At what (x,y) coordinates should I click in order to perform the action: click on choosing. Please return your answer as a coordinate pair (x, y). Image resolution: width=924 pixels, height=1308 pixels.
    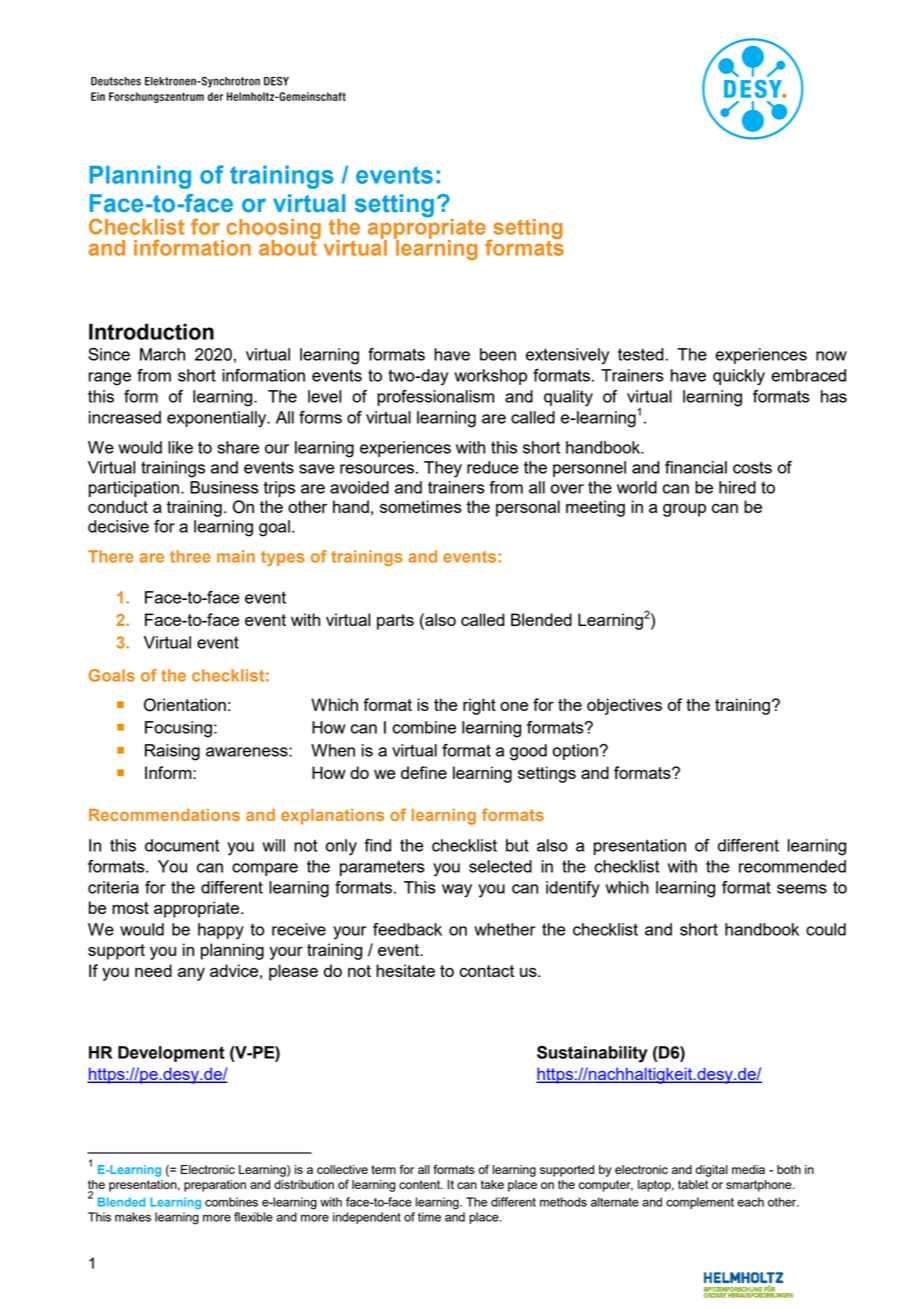
    Looking at the image, I should click on (273, 230).
